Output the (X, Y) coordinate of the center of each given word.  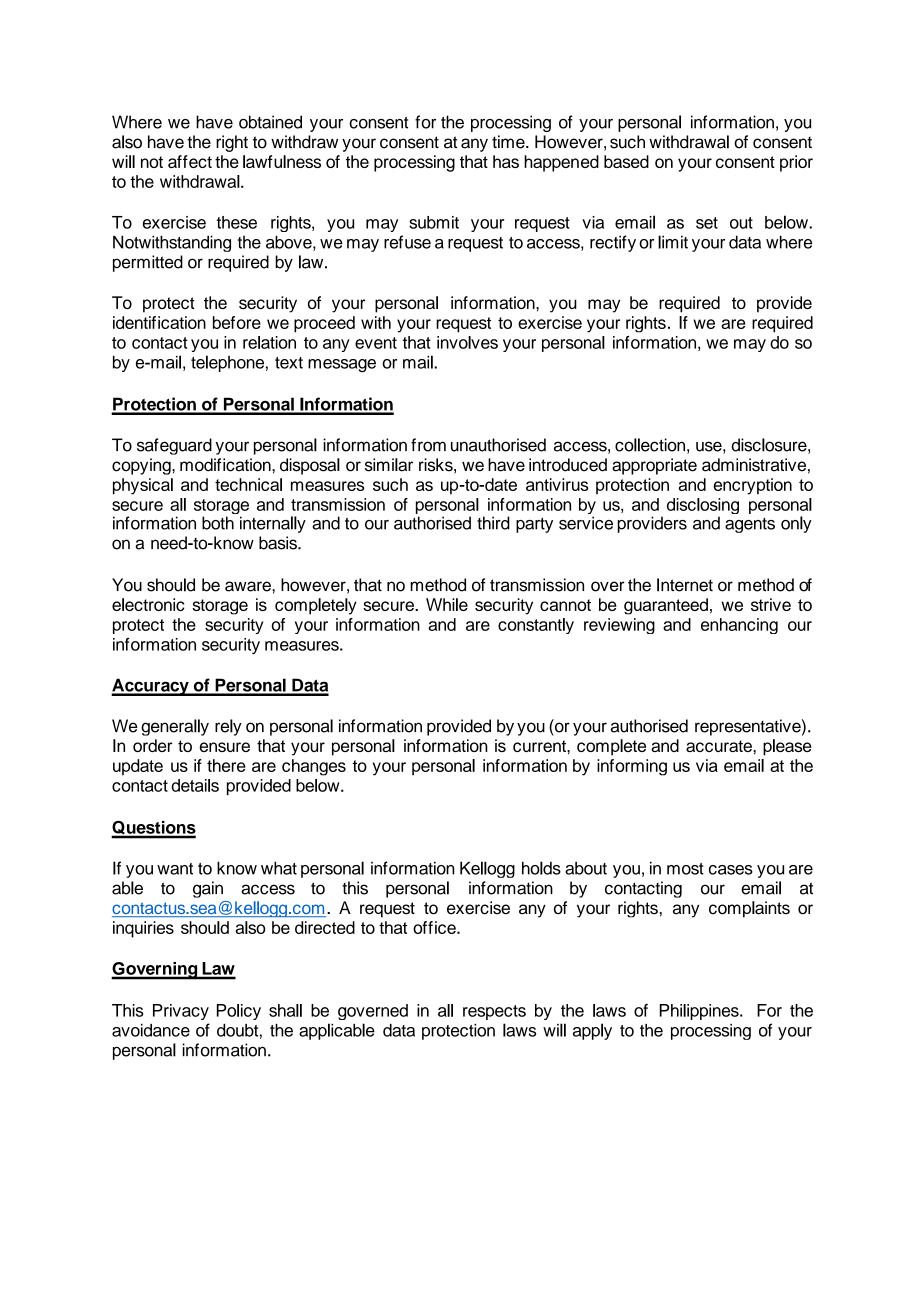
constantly (536, 626)
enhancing (739, 626)
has (506, 161)
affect (190, 161)
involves (467, 342)
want (175, 869)
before (237, 322)
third (493, 523)
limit (673, 242)
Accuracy (151, 687)
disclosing (703, 507)
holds (541, 868)
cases (731, 870)
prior (796, 163)
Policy (239, 1012)
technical (248, 484)
